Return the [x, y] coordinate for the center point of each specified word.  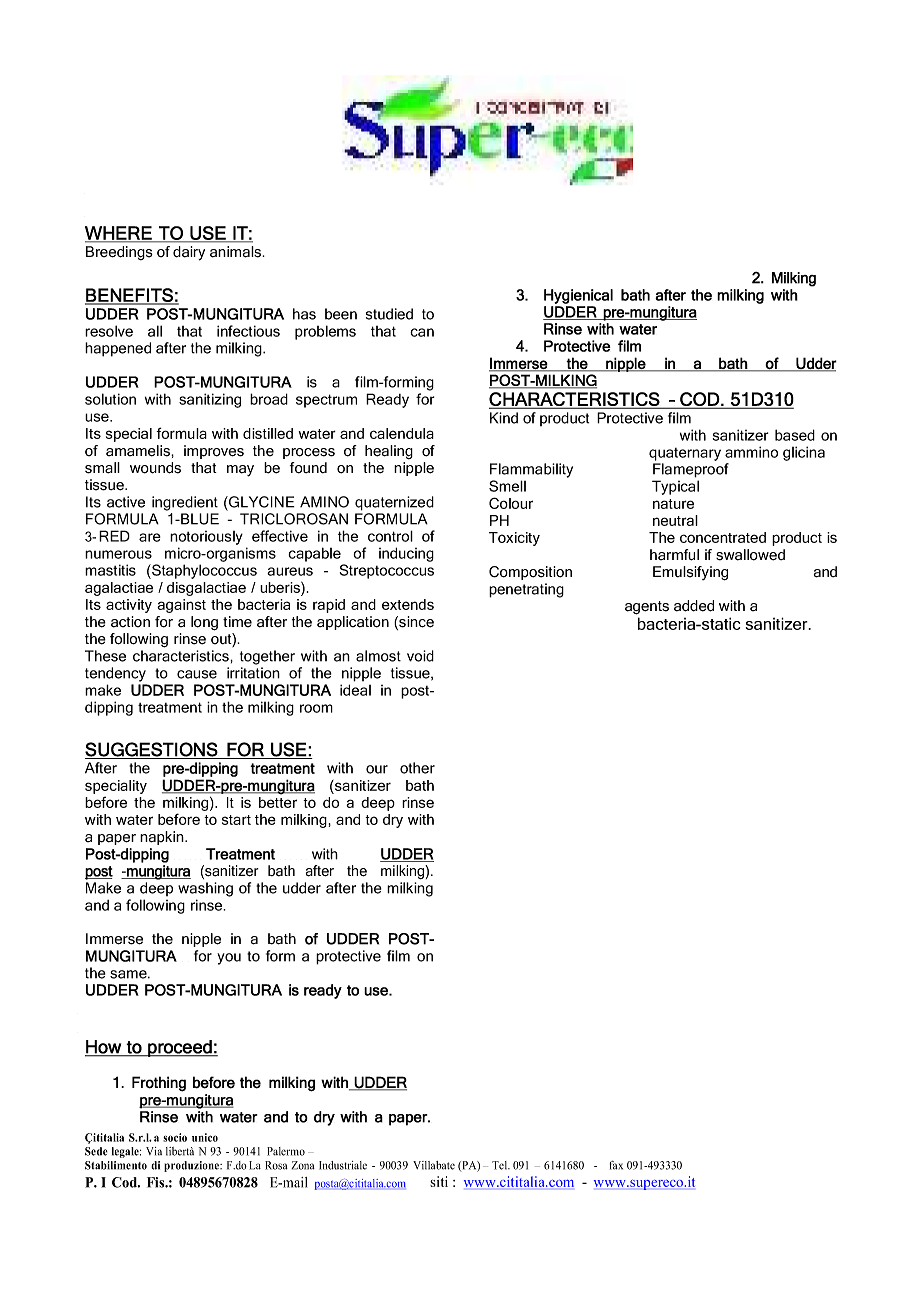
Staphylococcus [203, 571]
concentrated [723, 537]
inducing [406, 554]
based [795, 435]
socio [175, 1137]
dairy [189, 253]
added [694, 606]
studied [389, 314]
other [417, 768]
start [236, 820]
